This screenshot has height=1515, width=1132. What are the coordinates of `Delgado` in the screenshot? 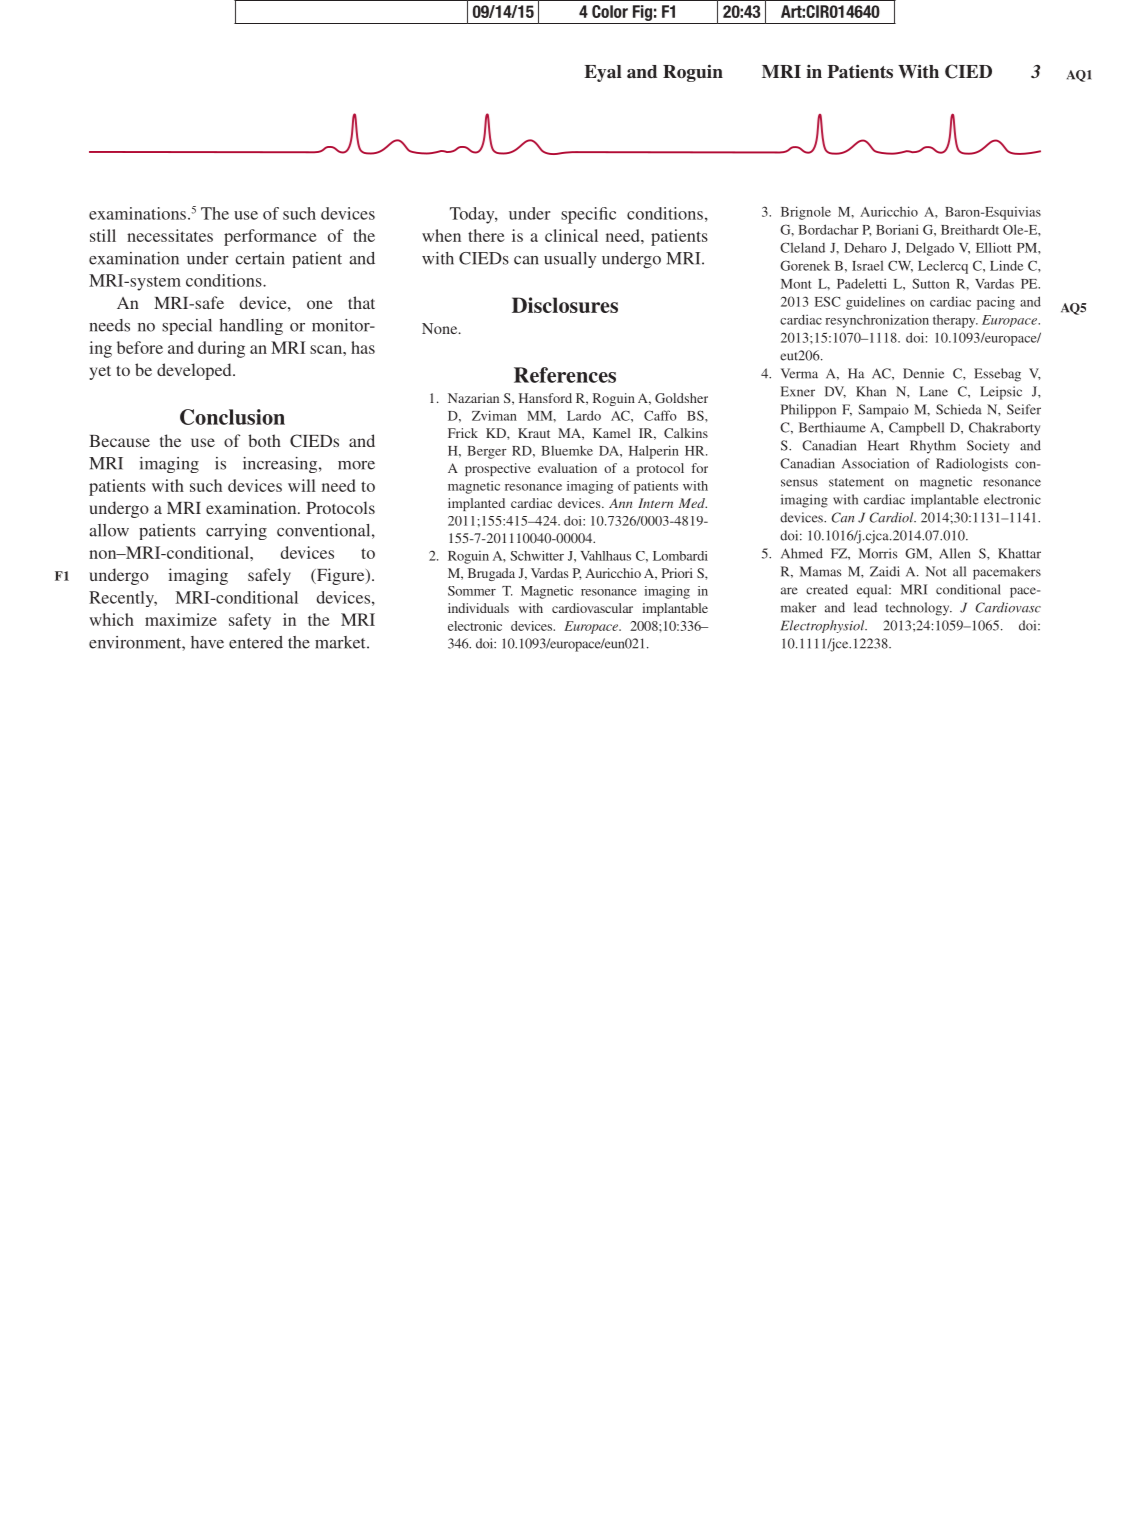 It's located at (930, 249).
